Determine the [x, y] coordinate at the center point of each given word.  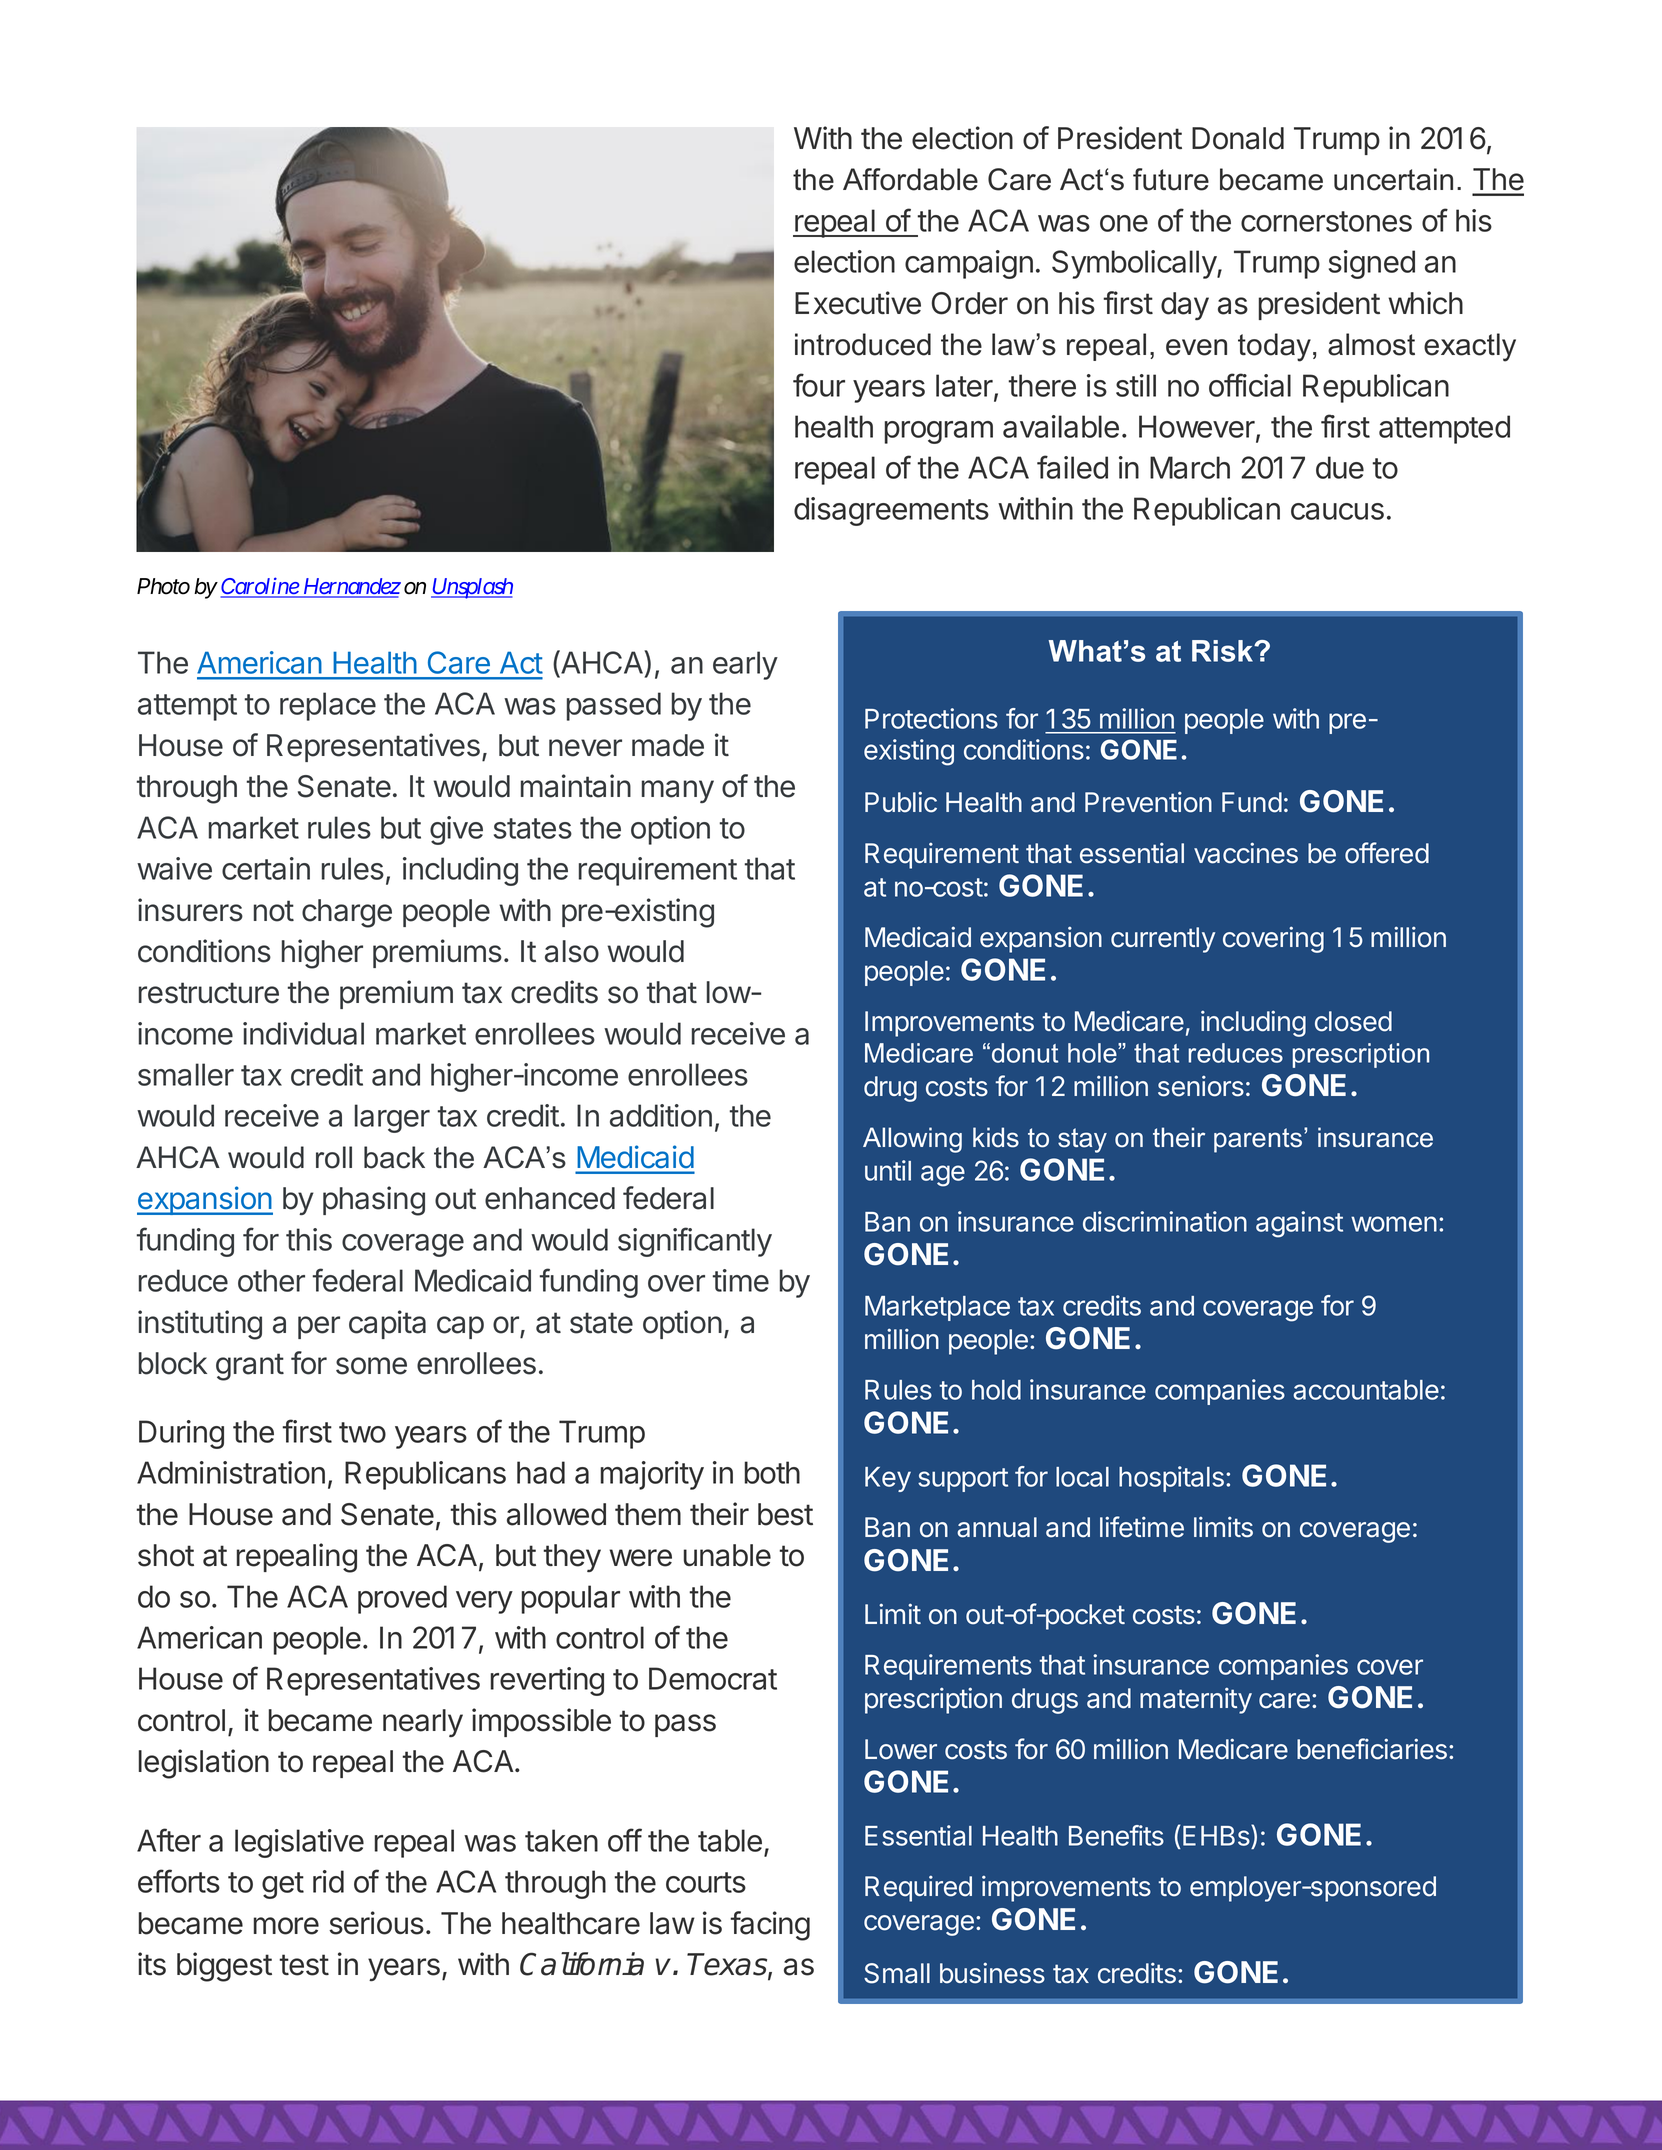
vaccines [1246, 853]
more [286, 1926]
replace [328, 706]
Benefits [1116, 1835]
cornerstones [1326, 221]
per [319, 1327]
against [1299, 1224]
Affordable [910, 179]
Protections [931, 718]
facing [770, 1926]
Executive [858, 303]
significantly [695, 1242]
